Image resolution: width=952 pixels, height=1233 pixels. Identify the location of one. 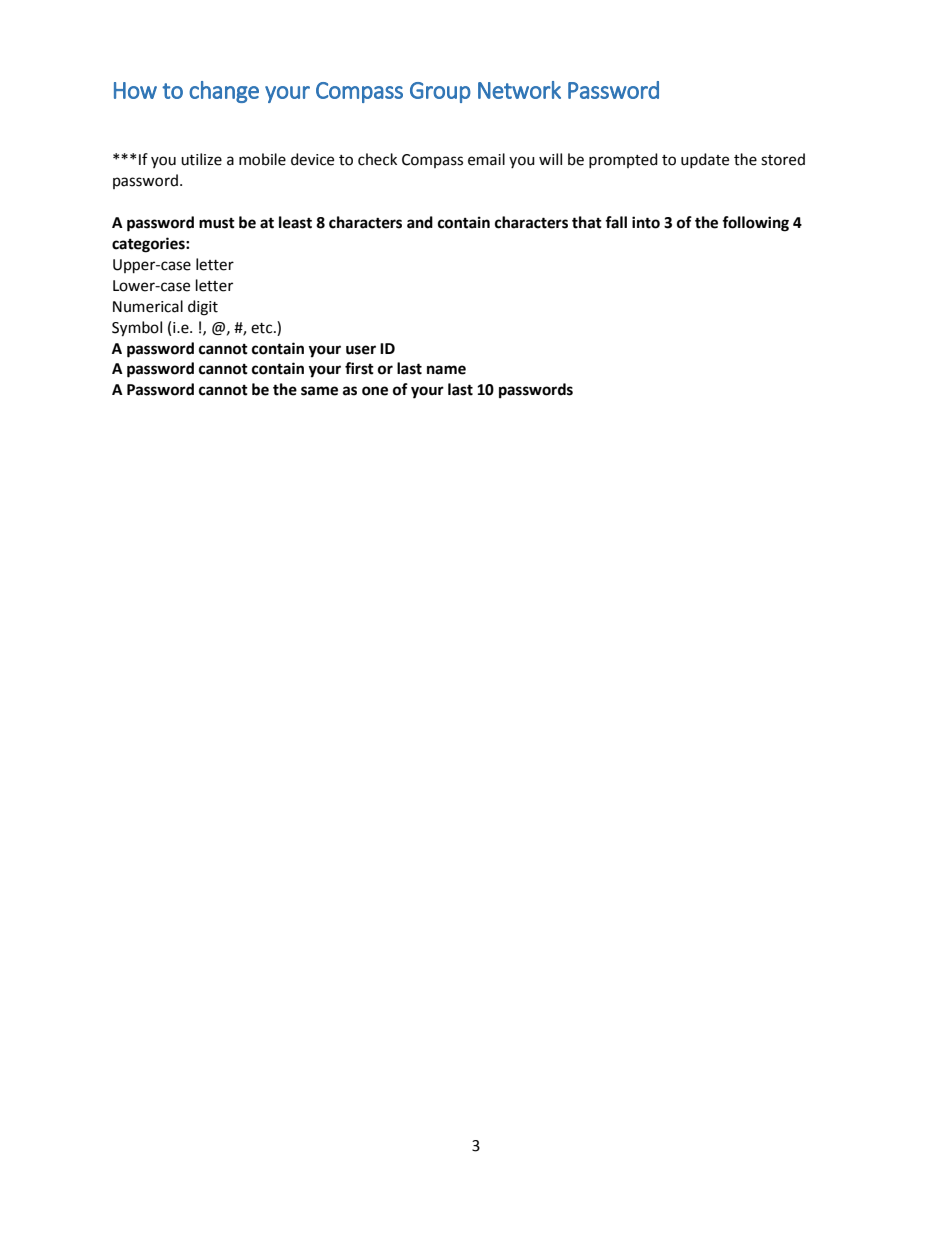
(375, 391).
